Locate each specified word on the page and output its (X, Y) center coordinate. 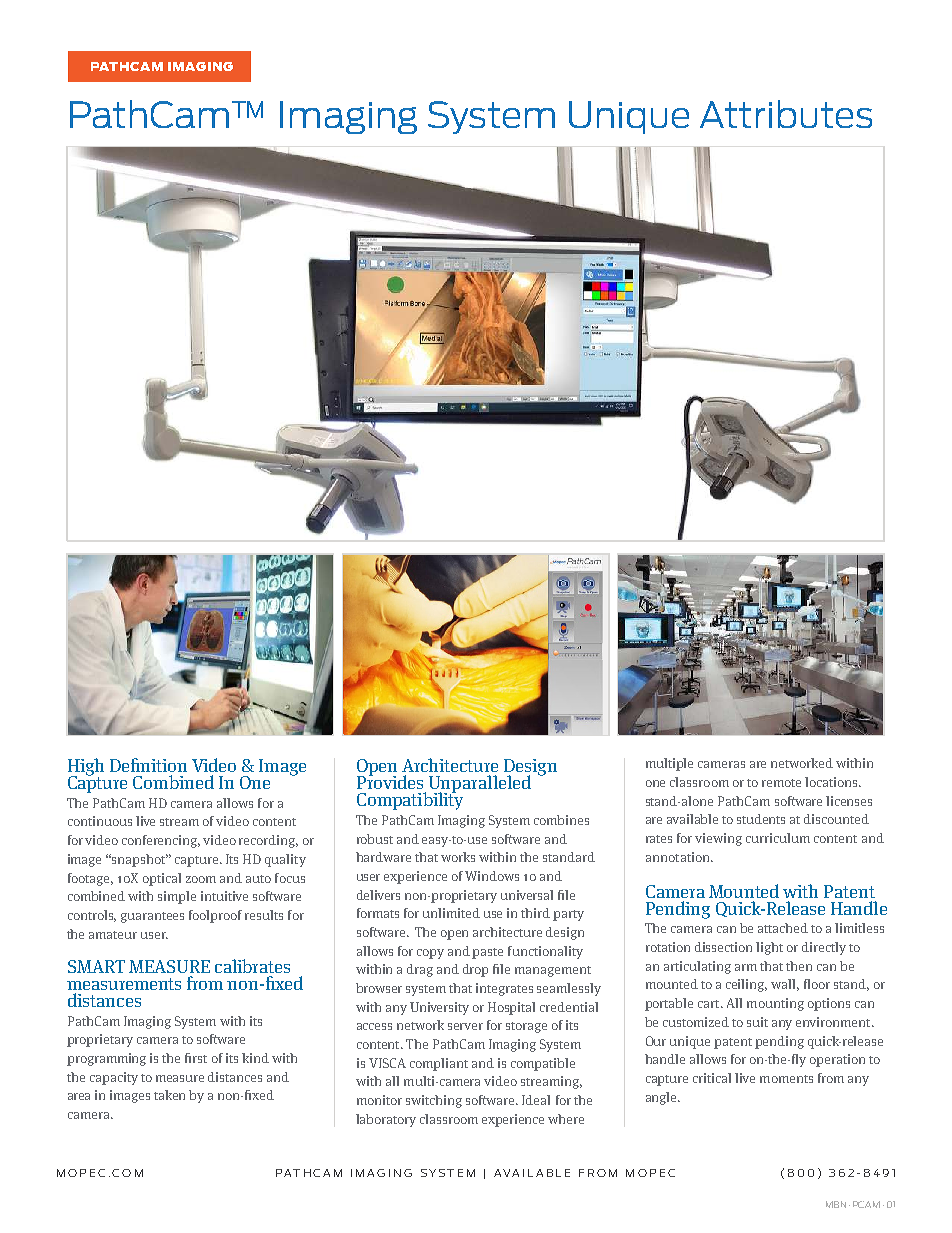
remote (781, 783)
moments (786, 1079)
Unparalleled (480, 785)
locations (833, 782)
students (761, 819)
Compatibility (410, 800)
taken (169, 1095)
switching (434, 1101)
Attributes (786, 114)
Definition (148, 765)
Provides (390, 781)
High (86, 768)
